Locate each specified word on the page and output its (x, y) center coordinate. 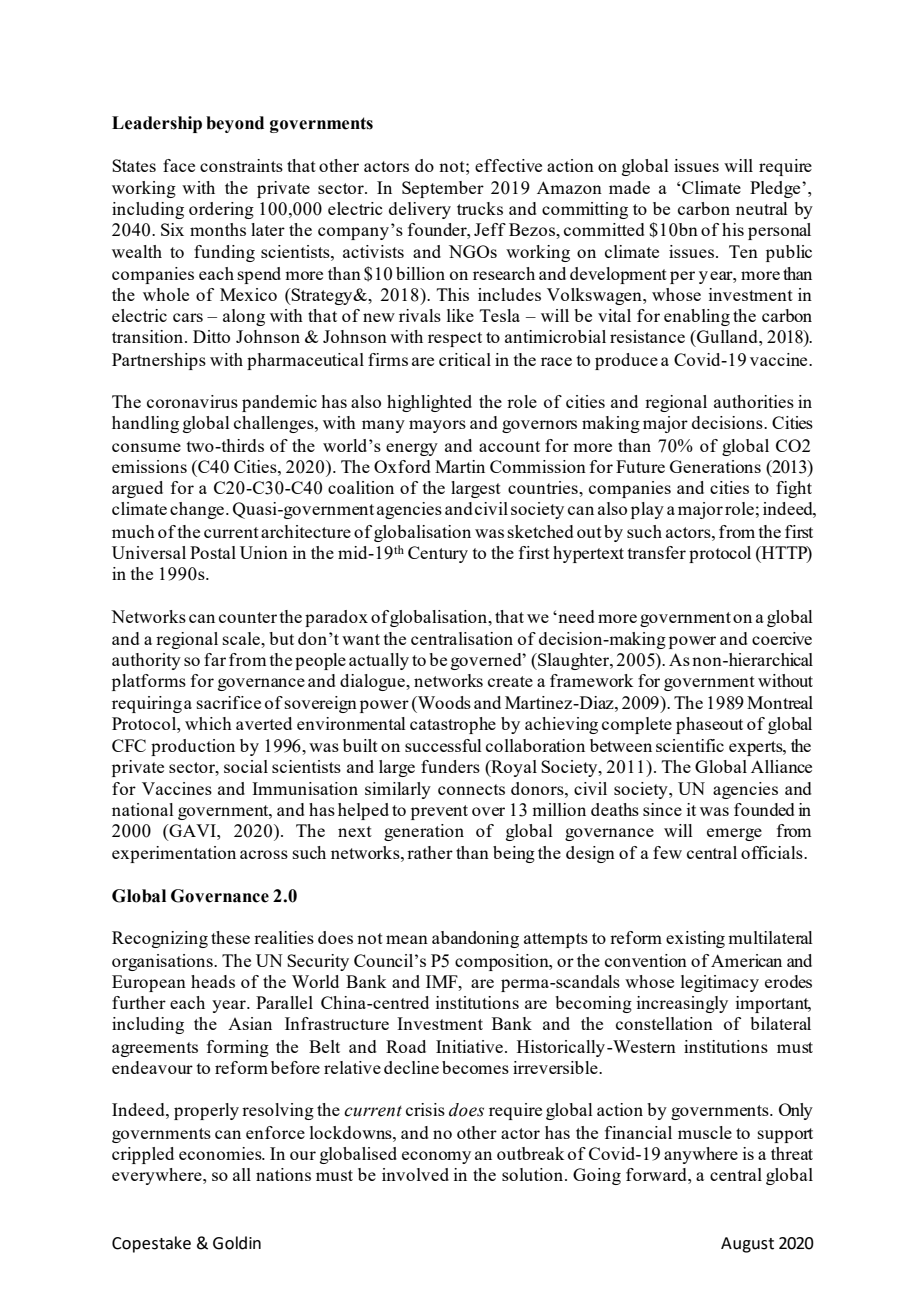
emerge (734, 834)
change (197, 510)
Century (438, 554)
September (443, 189)
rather (430, 852)
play (647, 510)
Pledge (776, 189)
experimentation (174, 854)
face (179, 165)
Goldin (237, 1243)
